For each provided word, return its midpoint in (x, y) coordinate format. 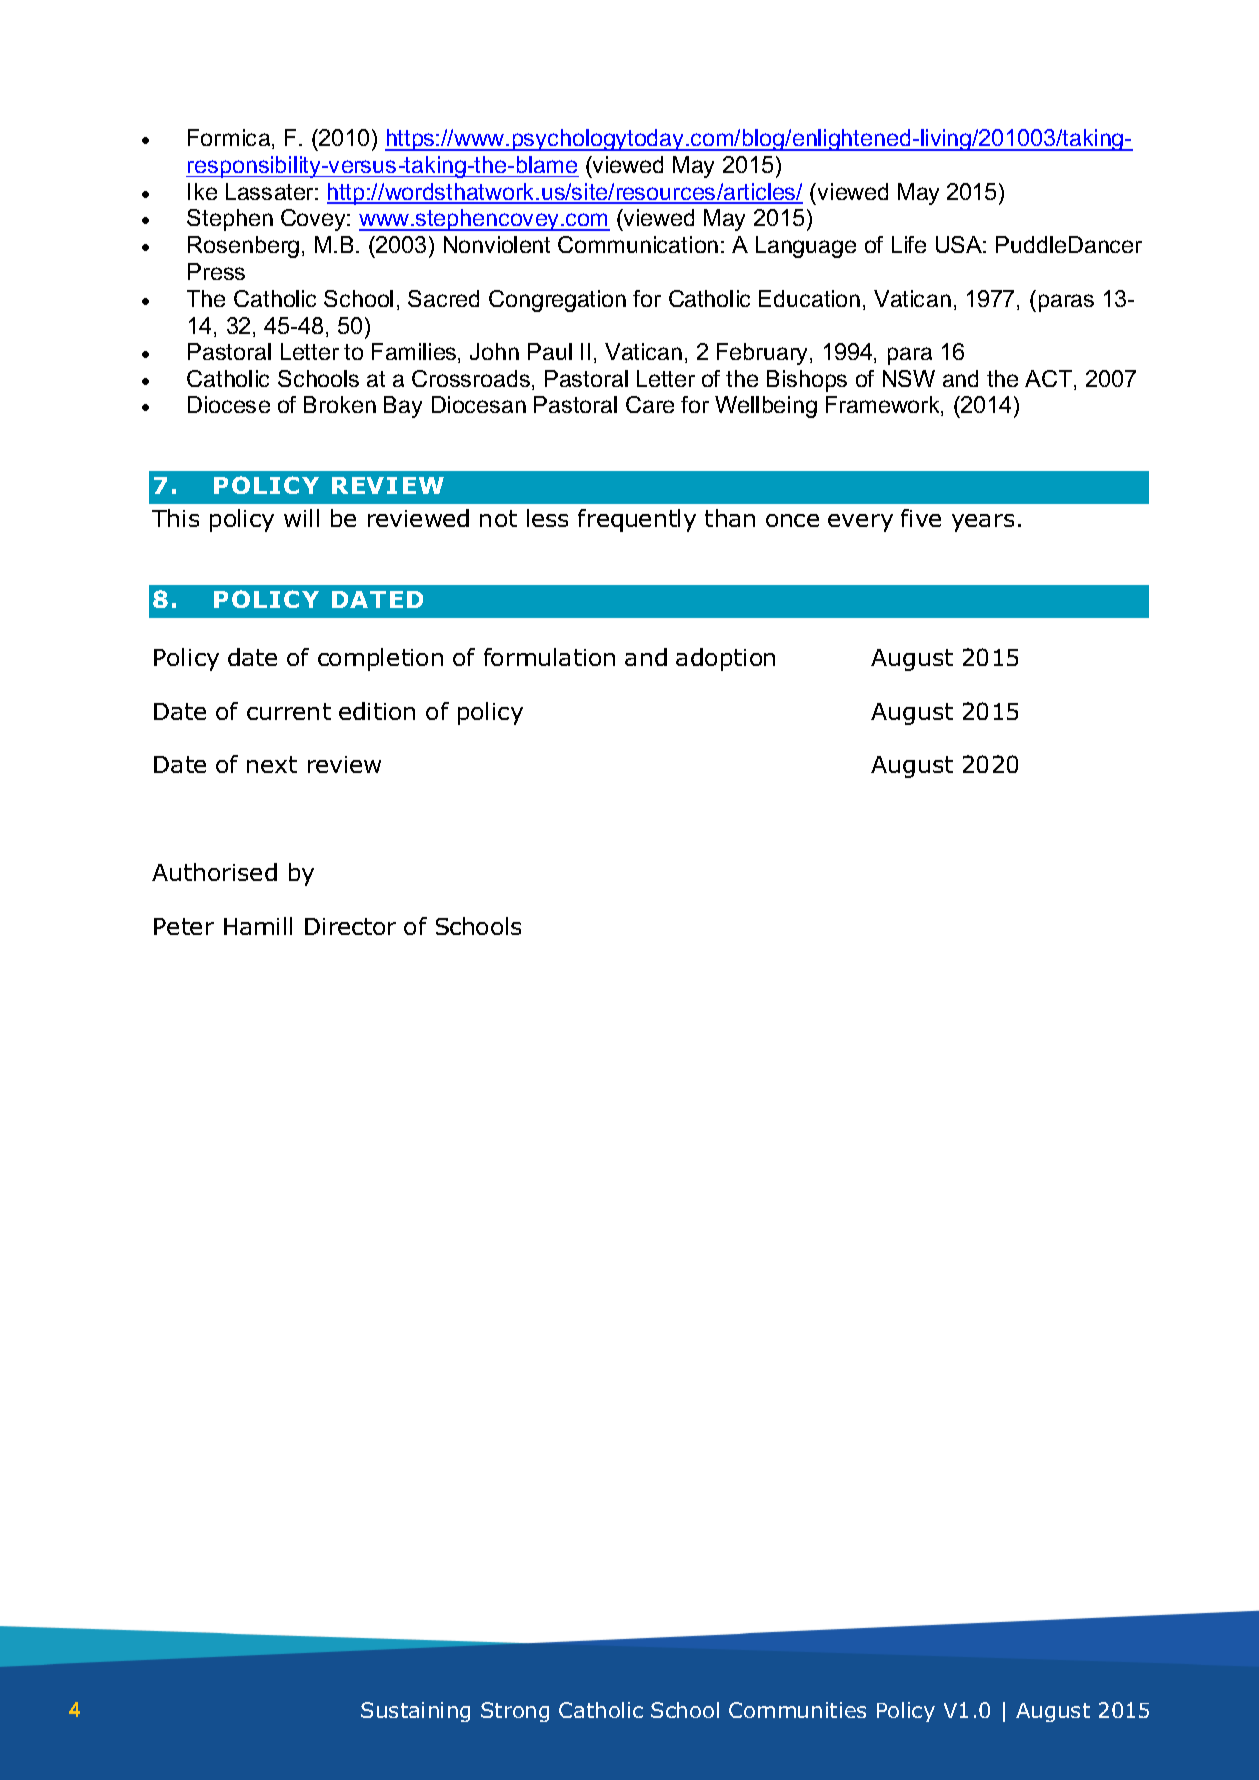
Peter (184, 926)
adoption (725, 659)
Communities (797, 1710)
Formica (230, 139)
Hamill (258, 926)
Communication (638, 244)
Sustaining (415, 1712)
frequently (637, 520)
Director (350, 926)
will (301, 518)
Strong (515, 1712)
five (921, 518)
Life (909, 244)
